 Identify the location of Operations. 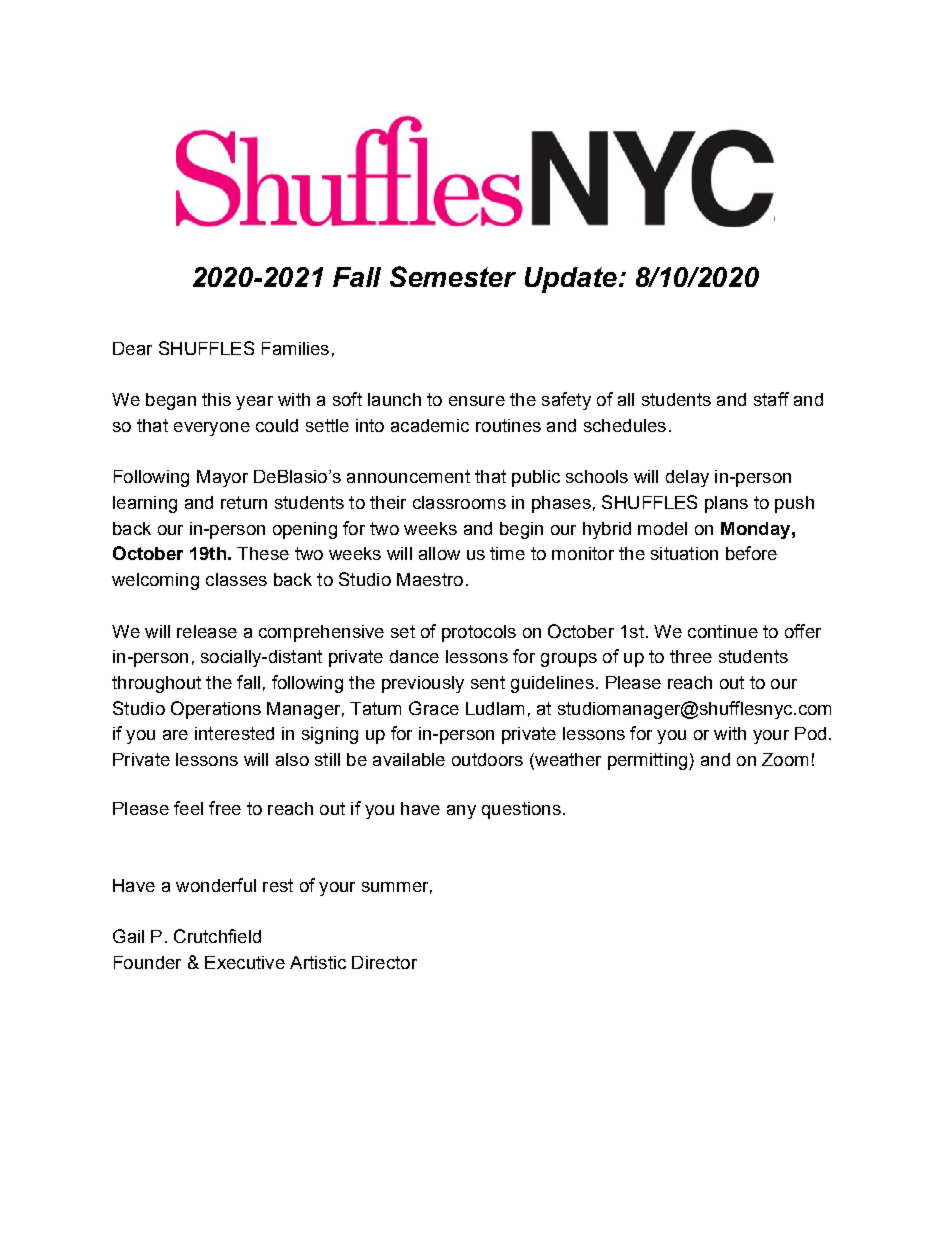
(216, 710).
